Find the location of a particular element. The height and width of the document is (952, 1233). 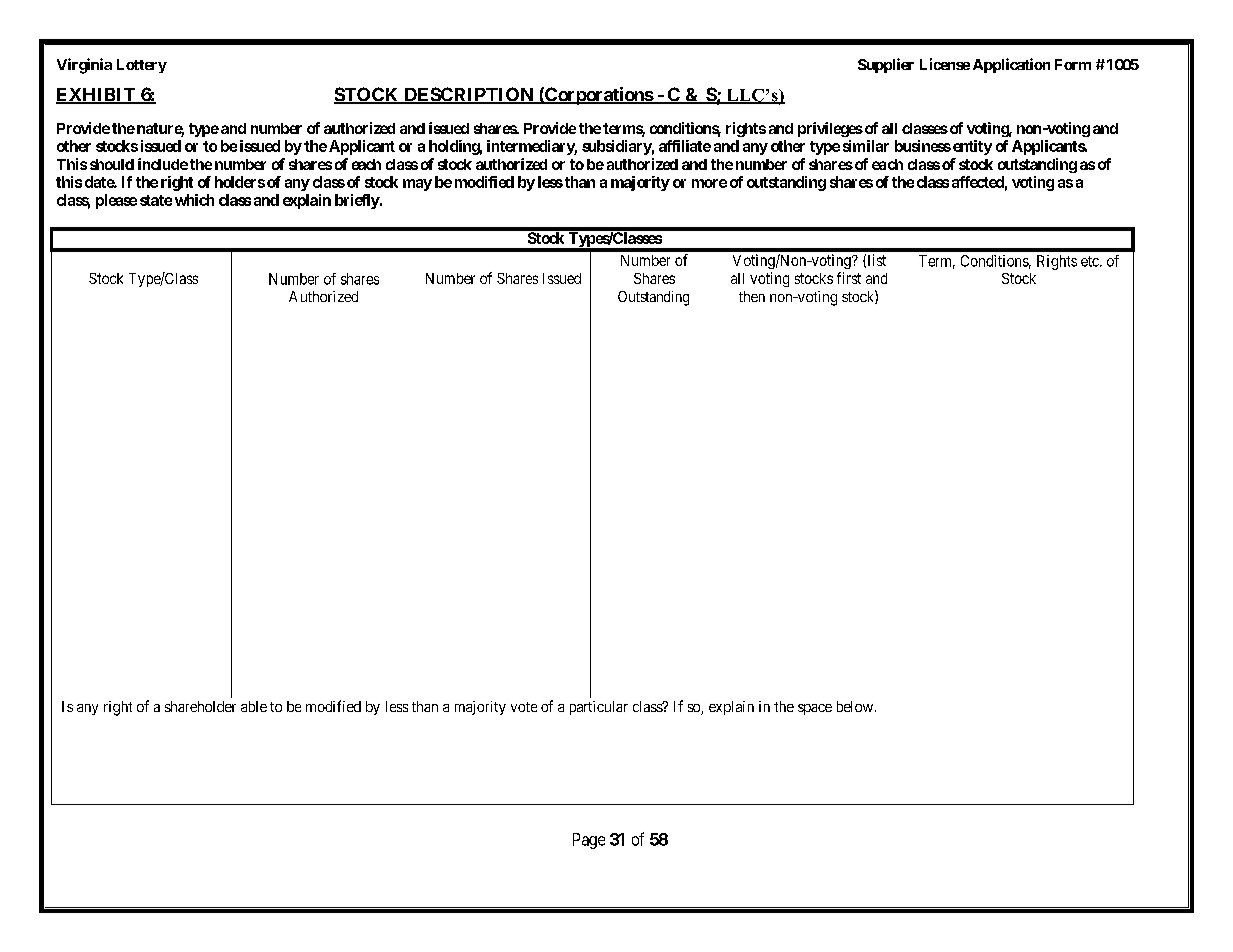

shareholder is located at coordinates (200, 706).
